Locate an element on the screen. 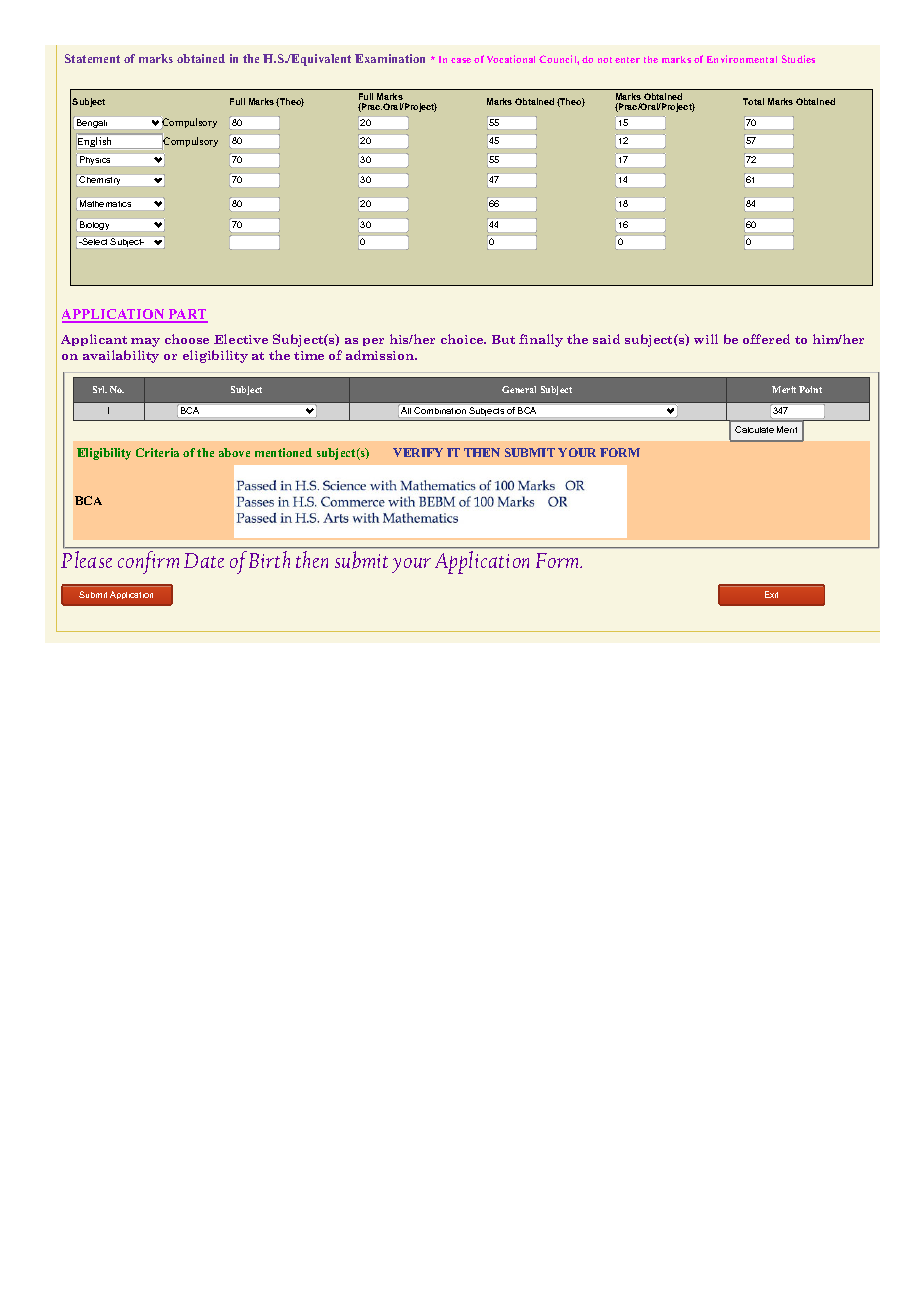 The image size is (924, 1308). will is located at coordinates (706, 339).
